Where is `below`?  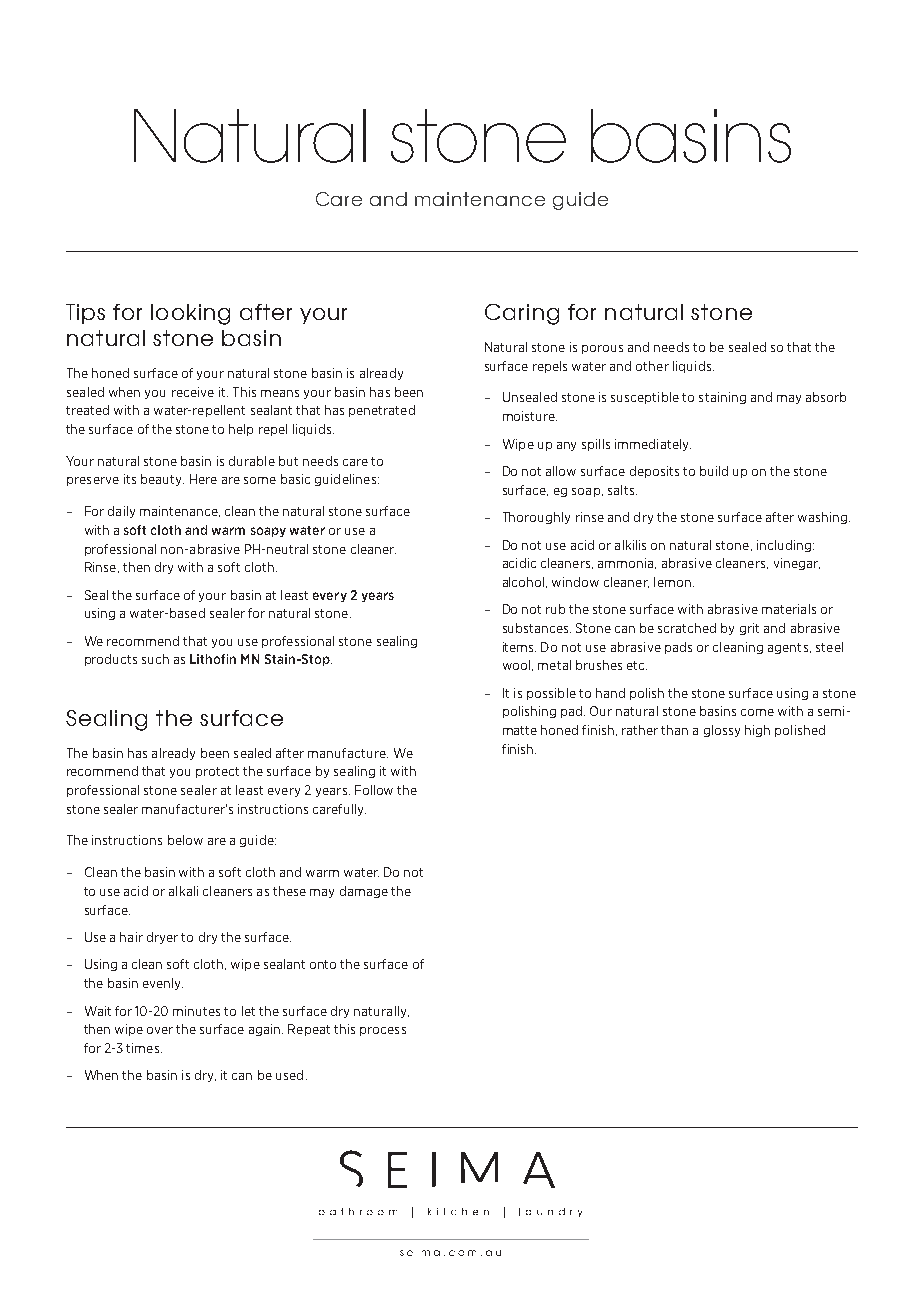 below is located at coordinates (185, 840).
